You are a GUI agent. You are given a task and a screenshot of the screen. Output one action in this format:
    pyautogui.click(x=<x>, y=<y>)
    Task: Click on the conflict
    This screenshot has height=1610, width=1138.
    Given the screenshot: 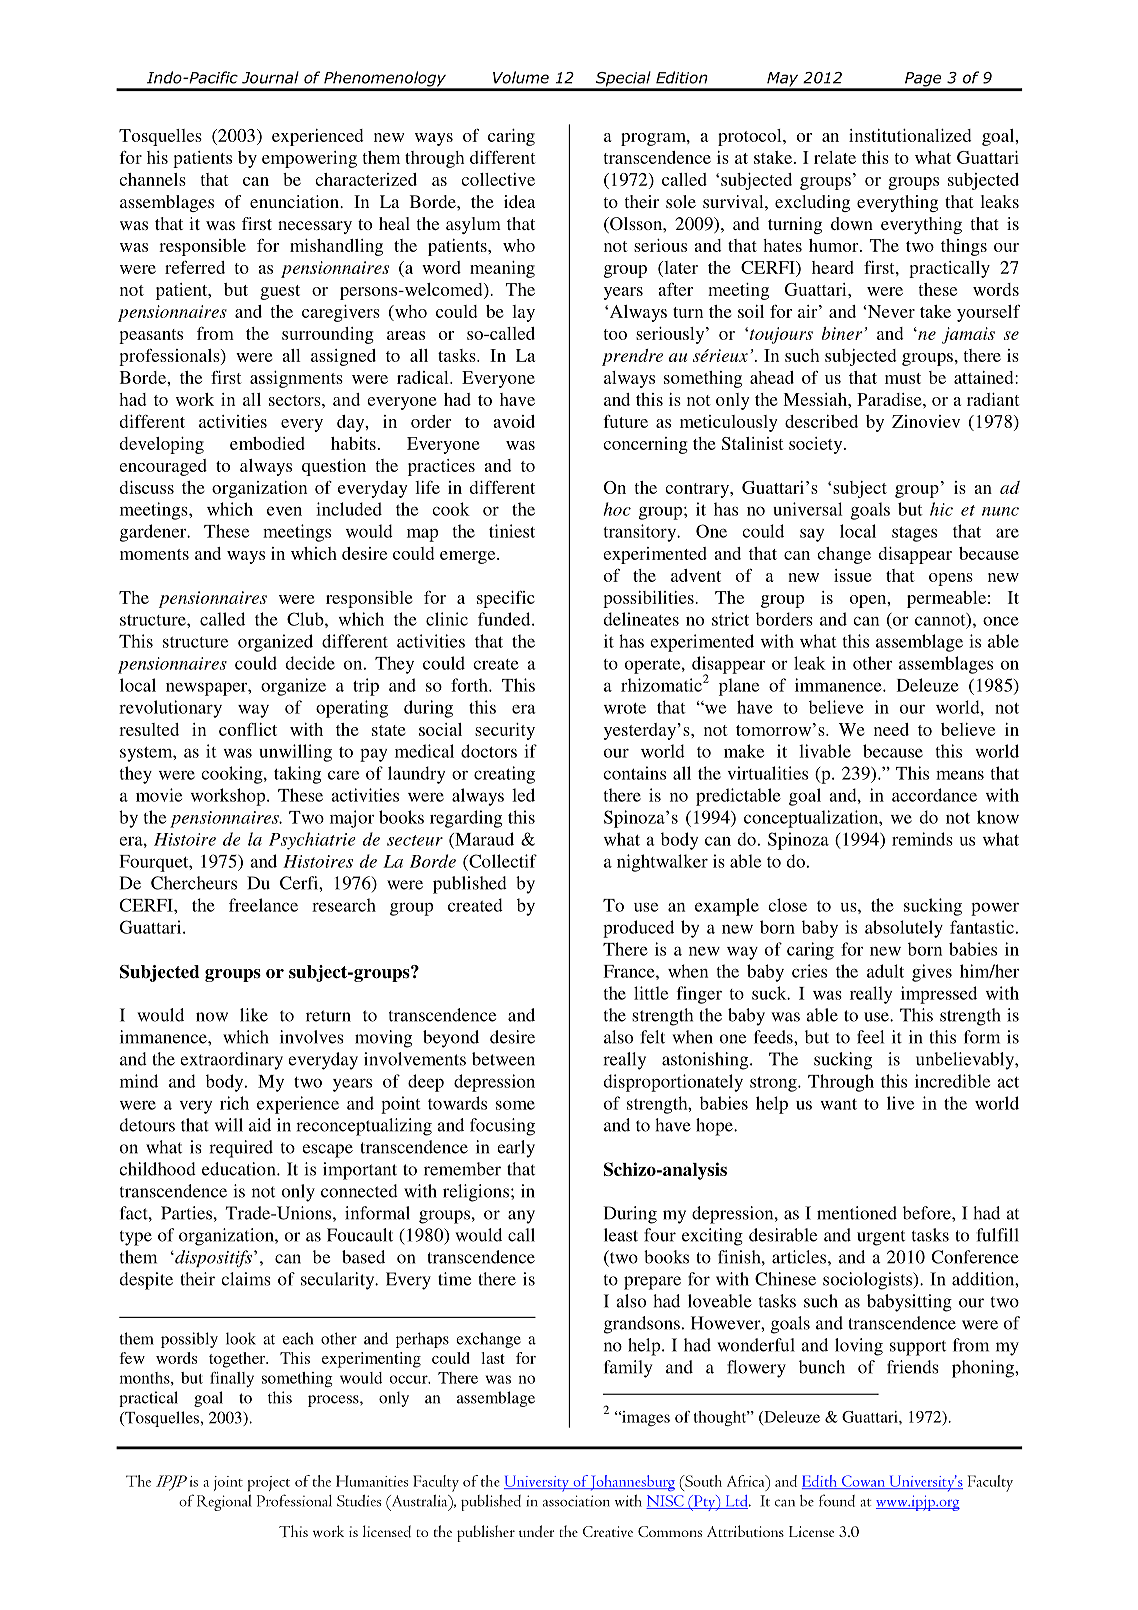 What is the action you would take?
    pyautogui.click(x=248, y=729)
